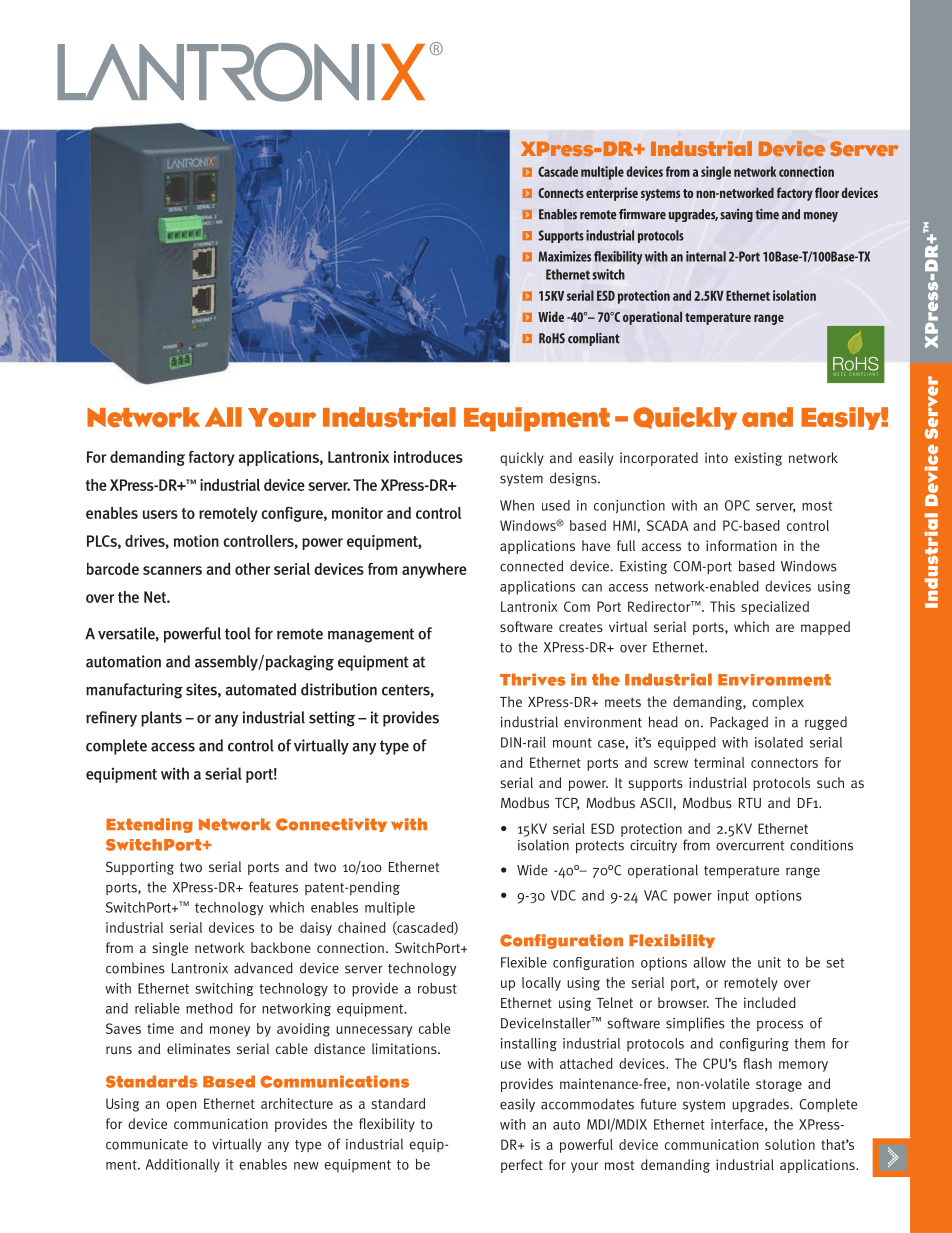  Describe the element at coordinates (741, 545) in the screenshot. I see `information` at that location.
